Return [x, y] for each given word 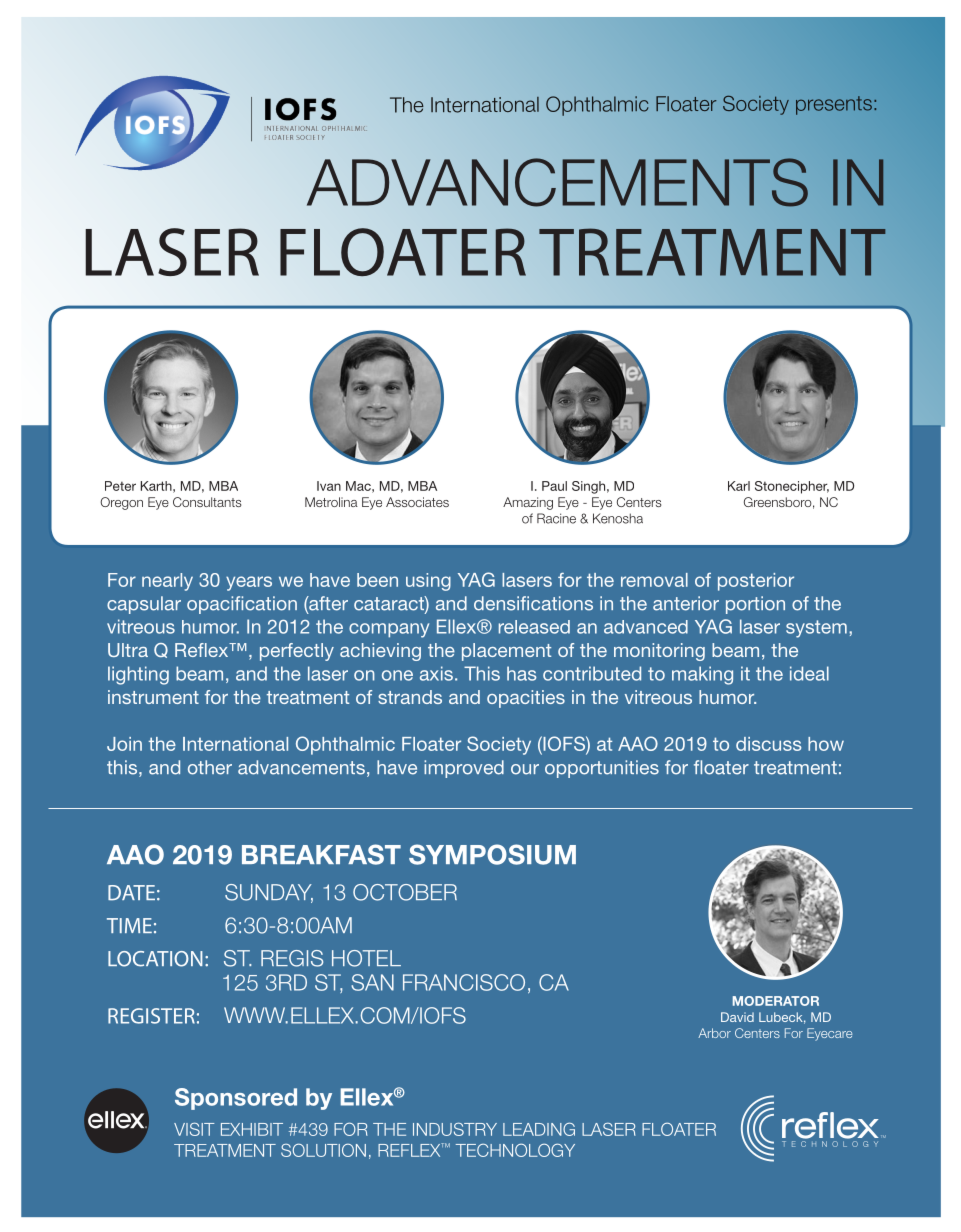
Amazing [528, 503]
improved [464, 769]
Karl [739, 486]
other [210, 767]
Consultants [207, 502]
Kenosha [618, 518]
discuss [769, 744]
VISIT [194, 1129]
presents [834, 105]
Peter [120, 486]
